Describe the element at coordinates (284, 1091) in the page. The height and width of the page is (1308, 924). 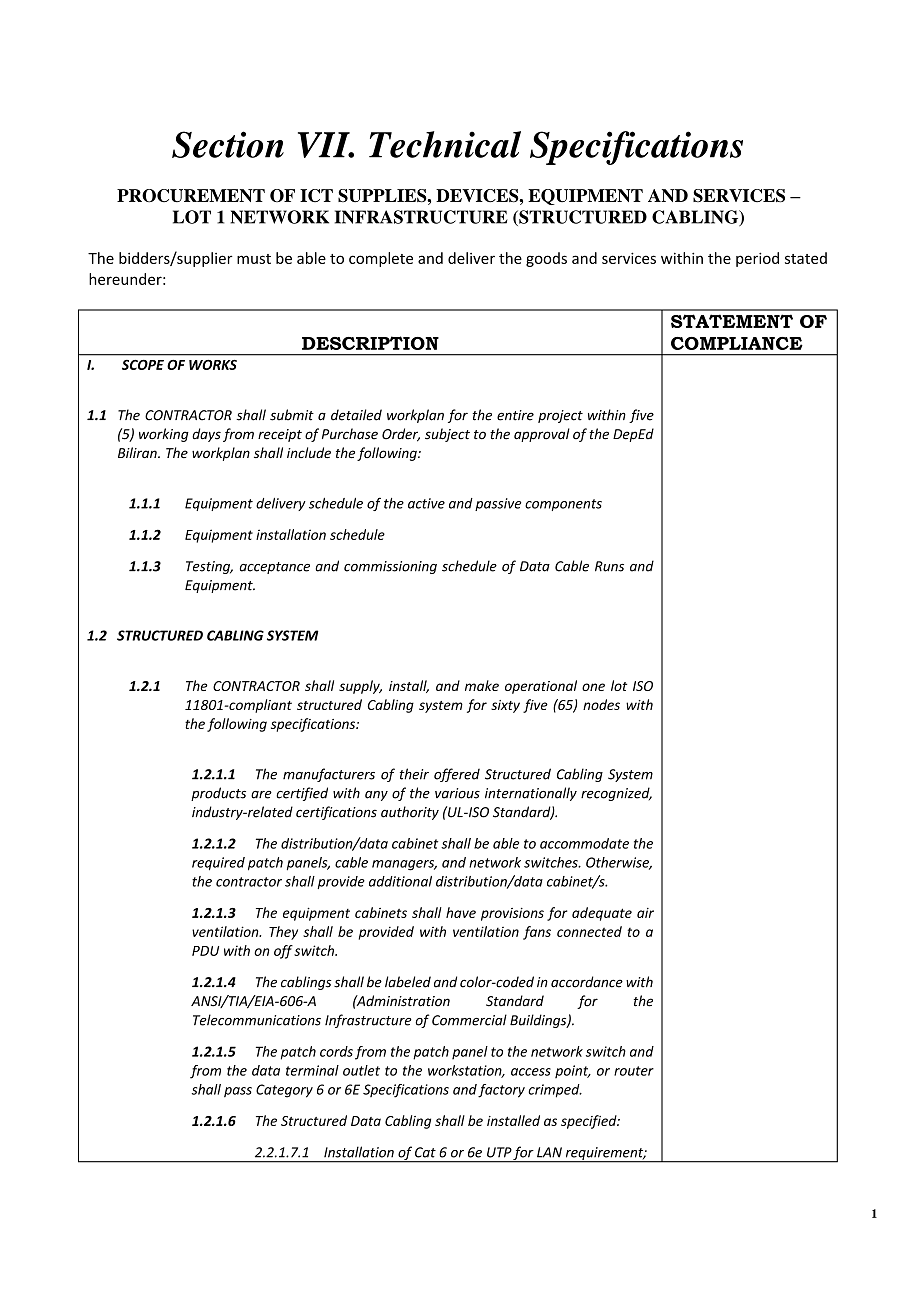
I see `Category` at that location.
